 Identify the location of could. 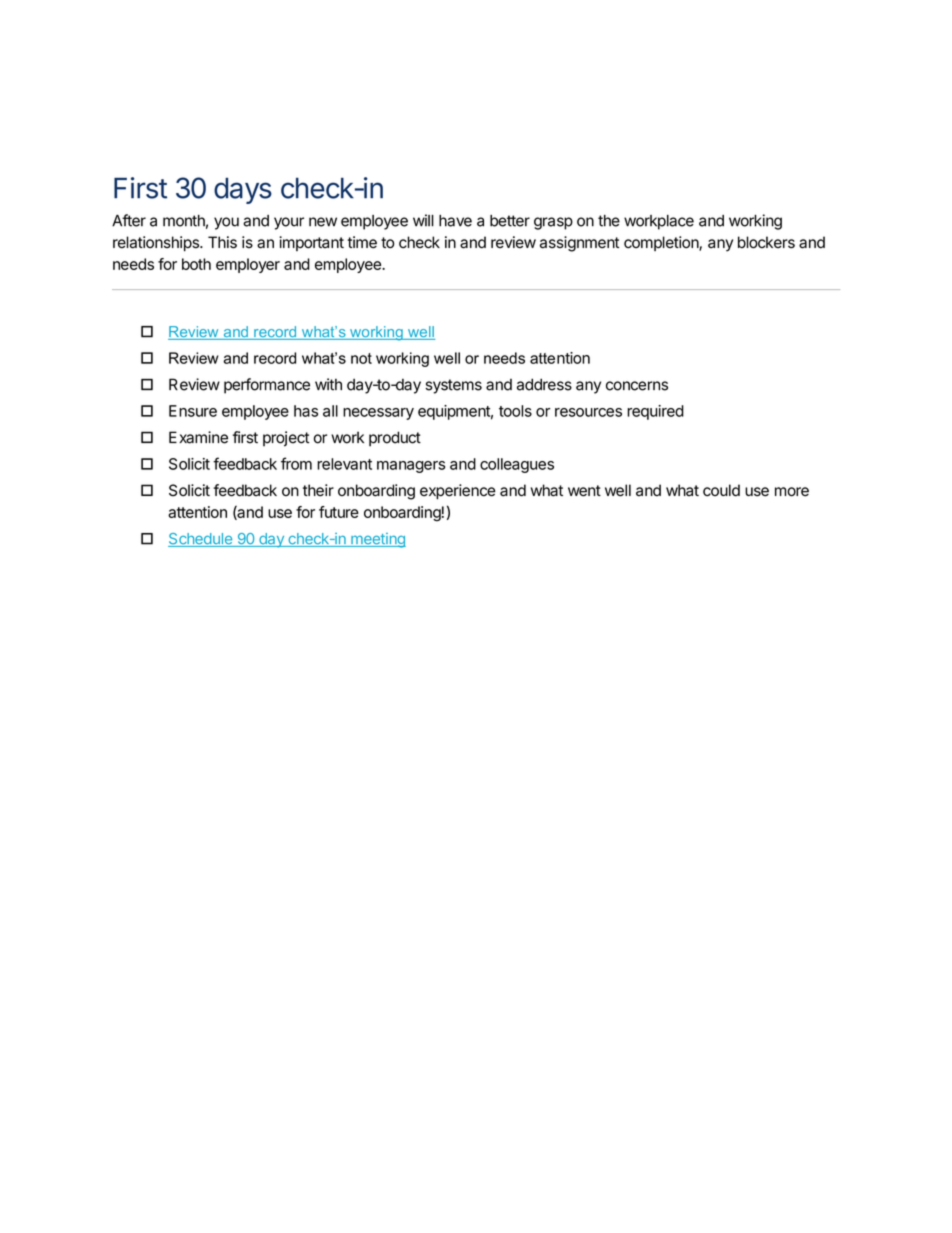
(721, 490).
